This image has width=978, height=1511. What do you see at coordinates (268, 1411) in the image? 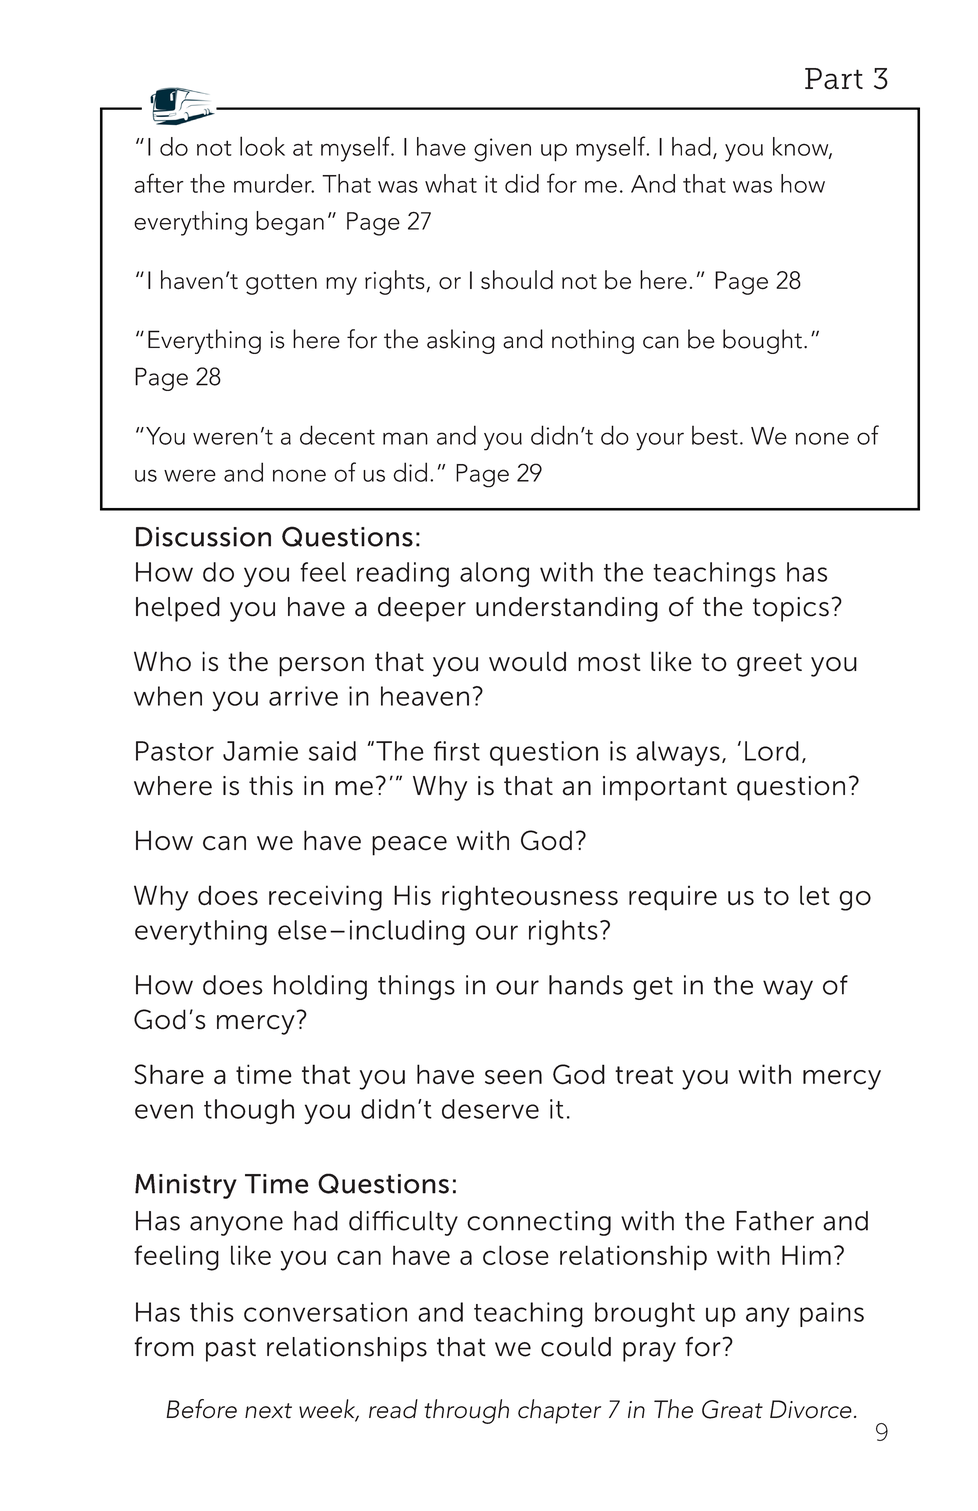
I see `next` at bounding box center [268, 1411].
